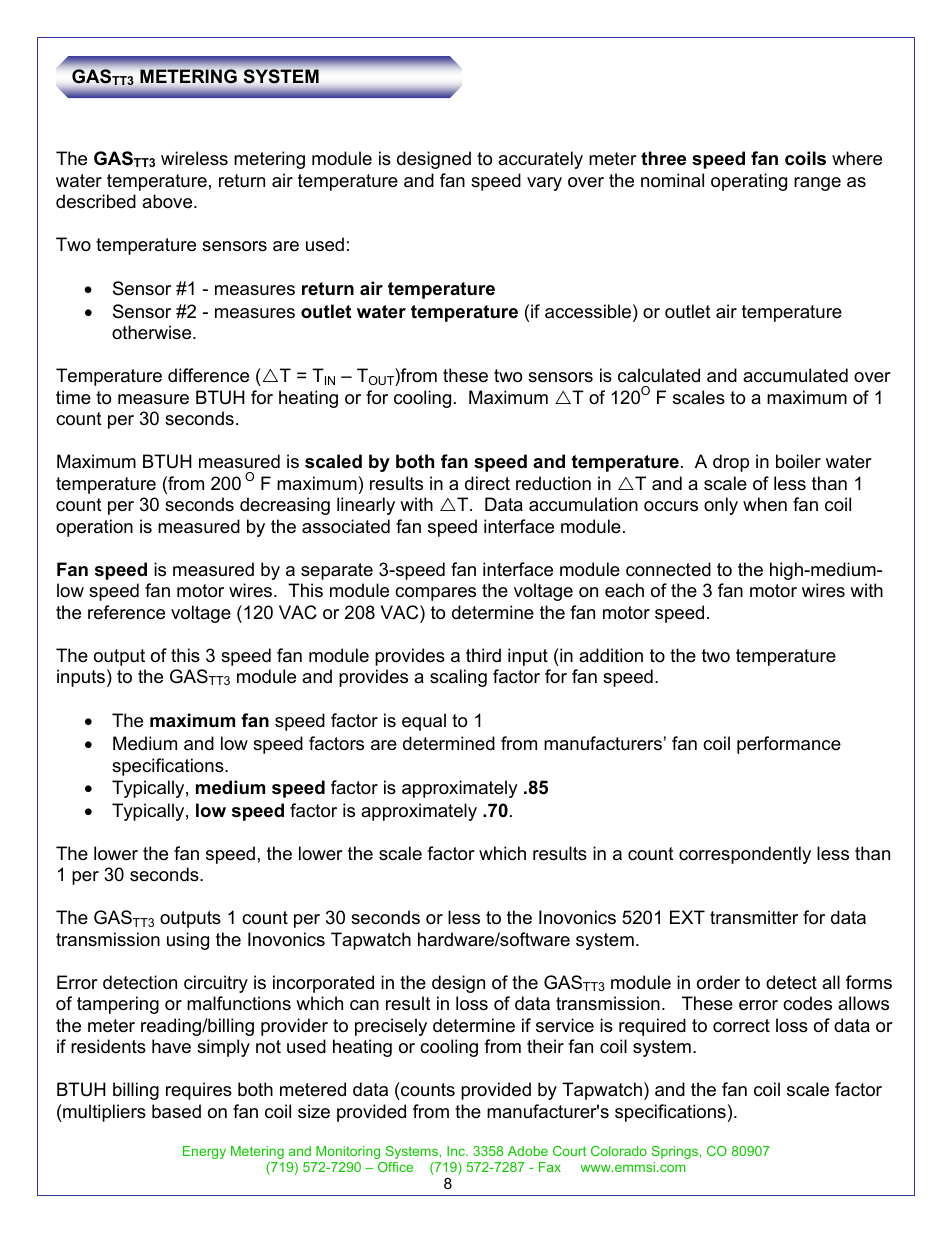 The height and width of the page is (1233, 952). What do you see at coordinates (544, 184) in the page?
I see `vary` at bounding box center [544, 184].
